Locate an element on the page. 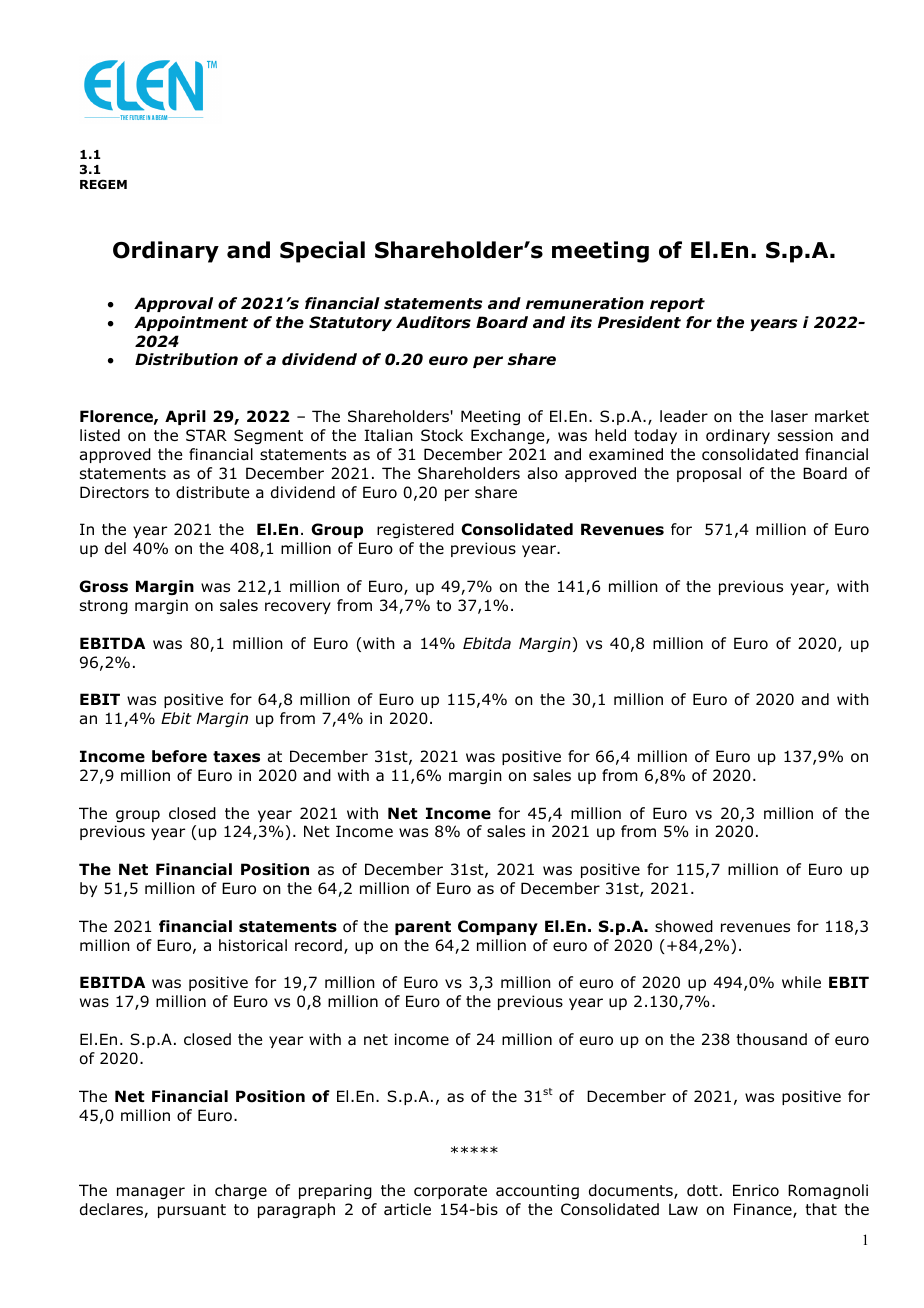 This document has width=924, height=1308. registered is located at coordinates (415, 530).
